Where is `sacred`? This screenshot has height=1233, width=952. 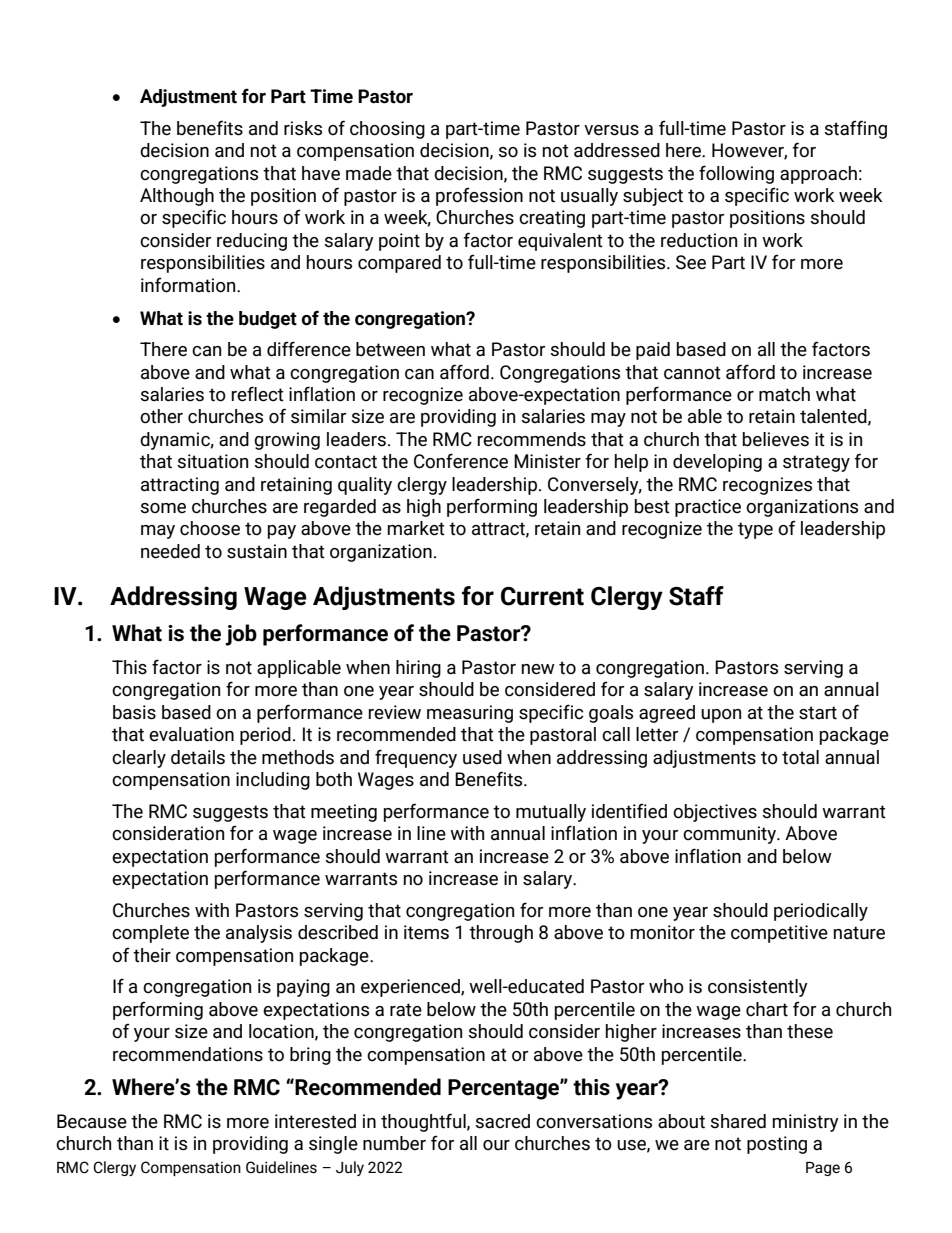
sacred is located at coordinates (502, 1121).
